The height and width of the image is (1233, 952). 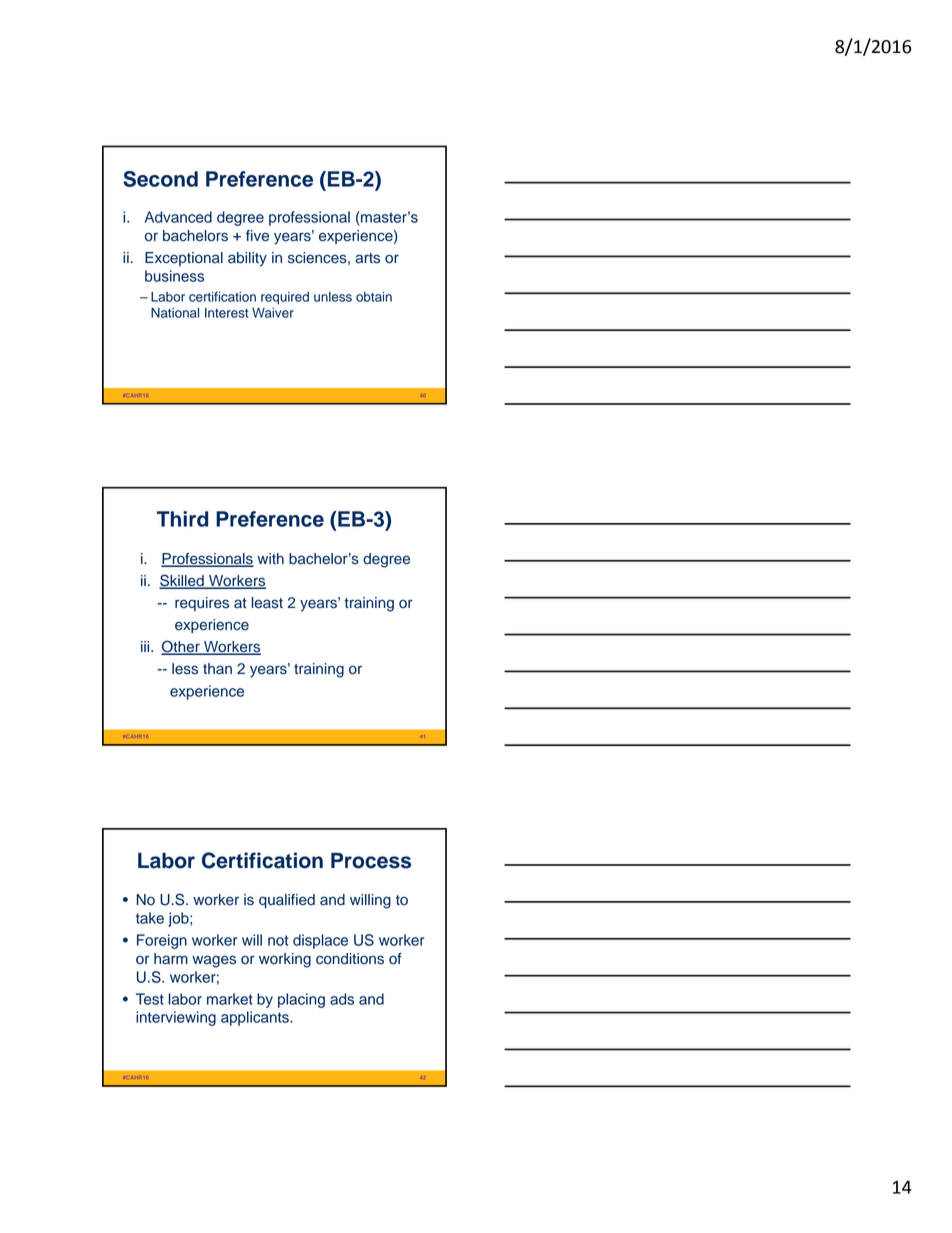 What do you see at coordinates (176, 1018) in the image?
I see `interviewing` at bounding box center [176, 1018].
